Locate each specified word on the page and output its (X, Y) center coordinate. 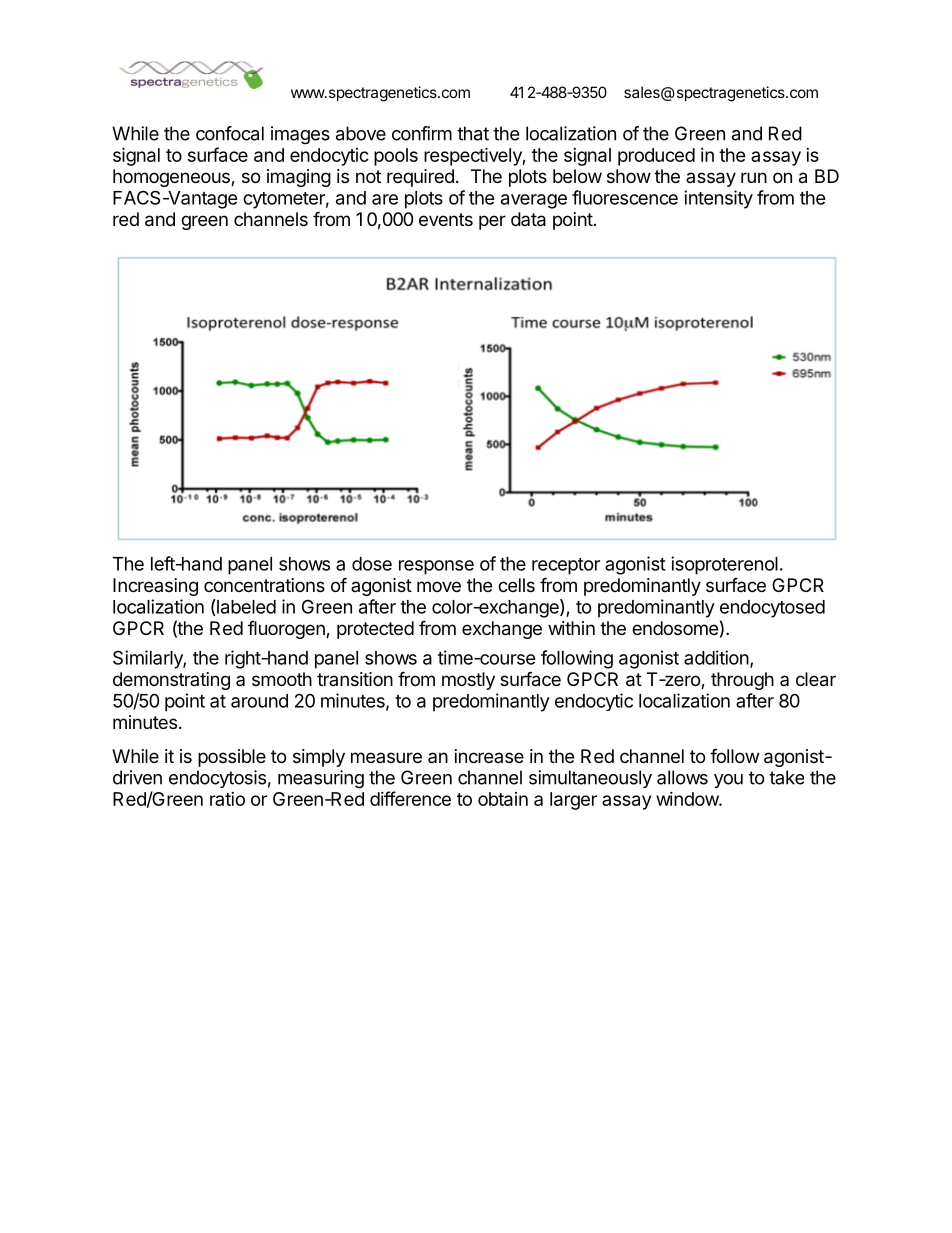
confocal (230, 133)
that (473, 133)
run (754, 177)
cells (516, 585)
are (385, 199)
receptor (566, 566)
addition (716, 657)
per (492, 222)
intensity (718, 199)
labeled (245, 607)
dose (372, 564)
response (436, 567)
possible (232, 758)
